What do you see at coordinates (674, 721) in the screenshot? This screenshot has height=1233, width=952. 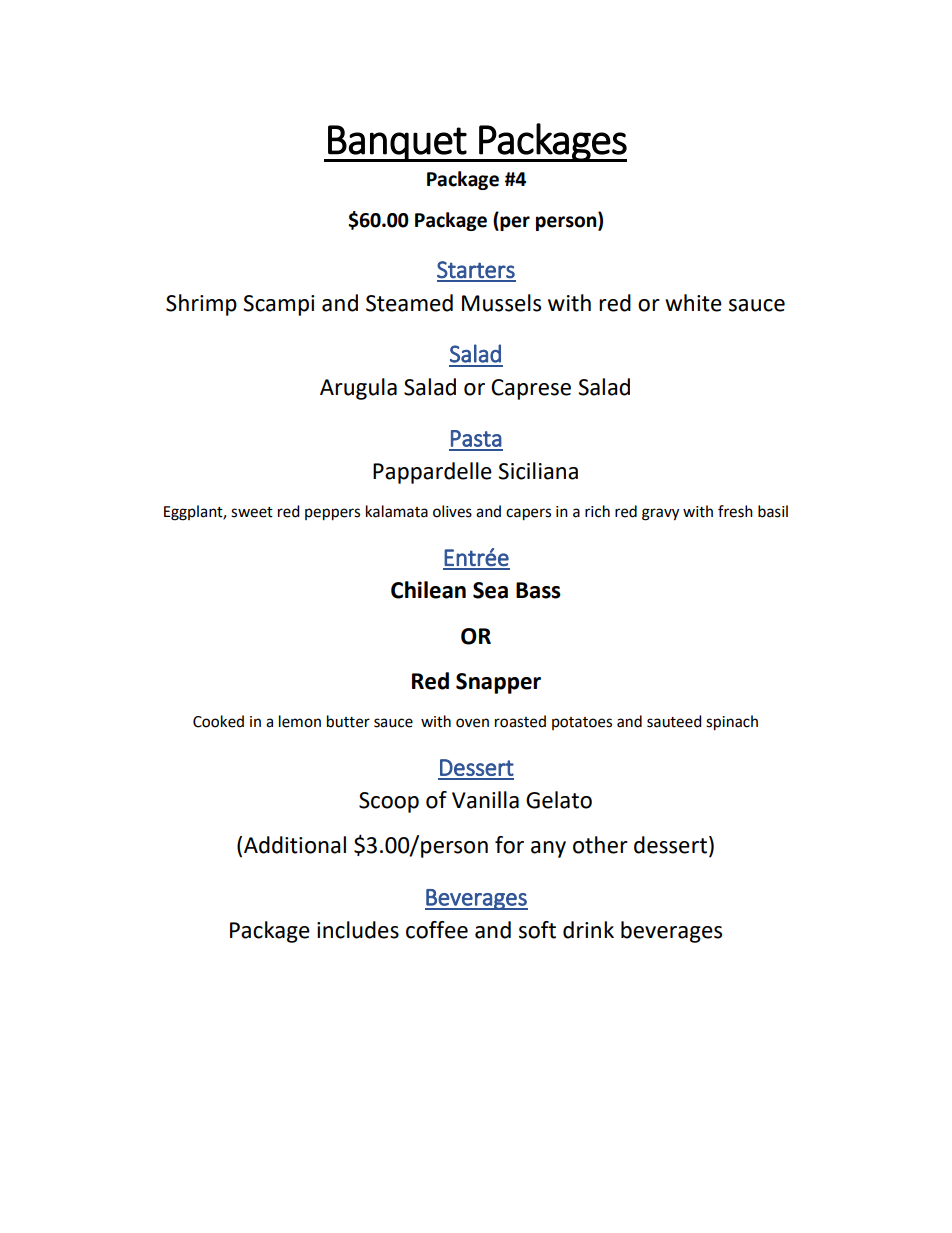 I see `sauteed` at bounding box center [674, 721].
